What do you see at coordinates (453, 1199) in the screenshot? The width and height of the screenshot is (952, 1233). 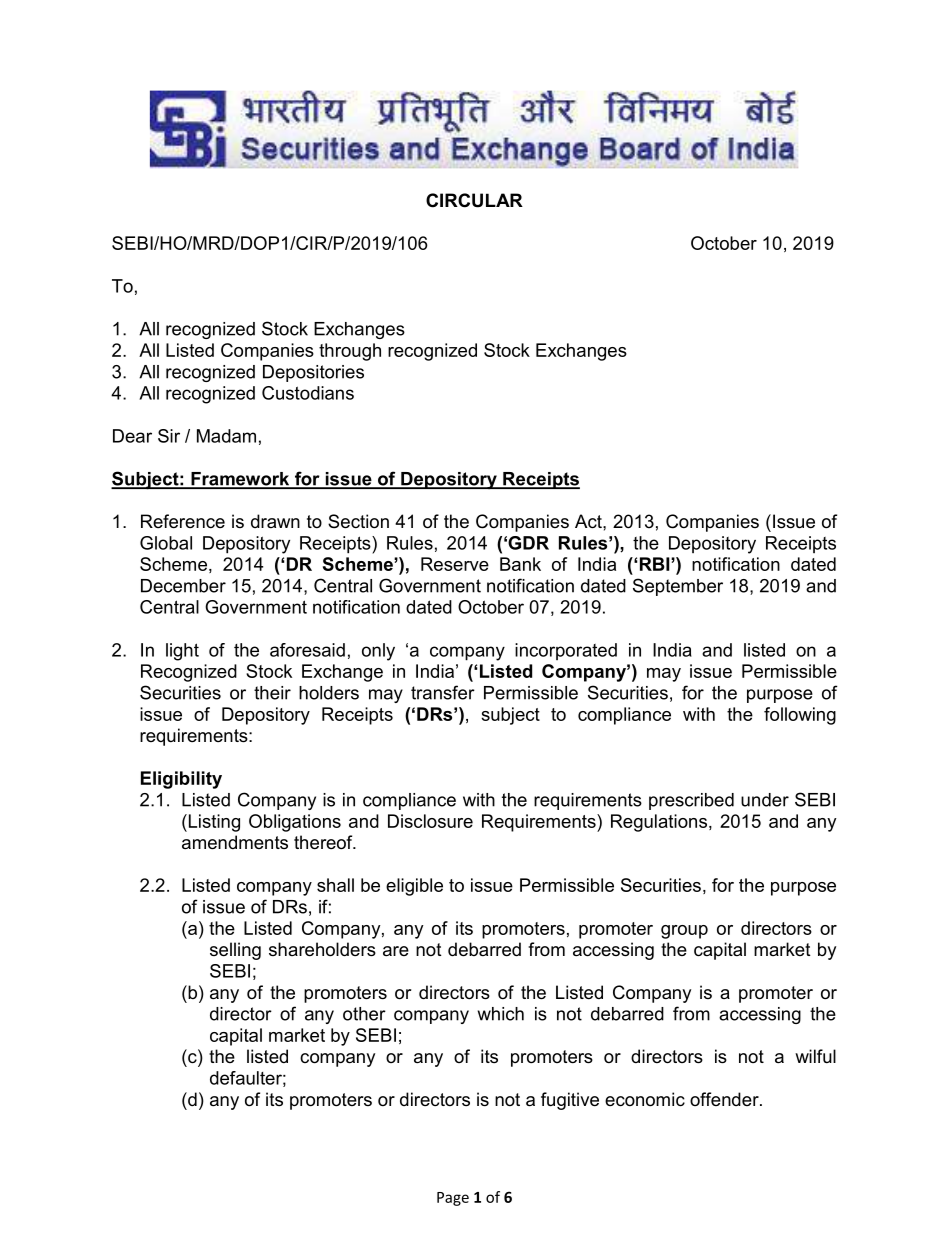 I see `Page` at bounding box center [453, 1199].
